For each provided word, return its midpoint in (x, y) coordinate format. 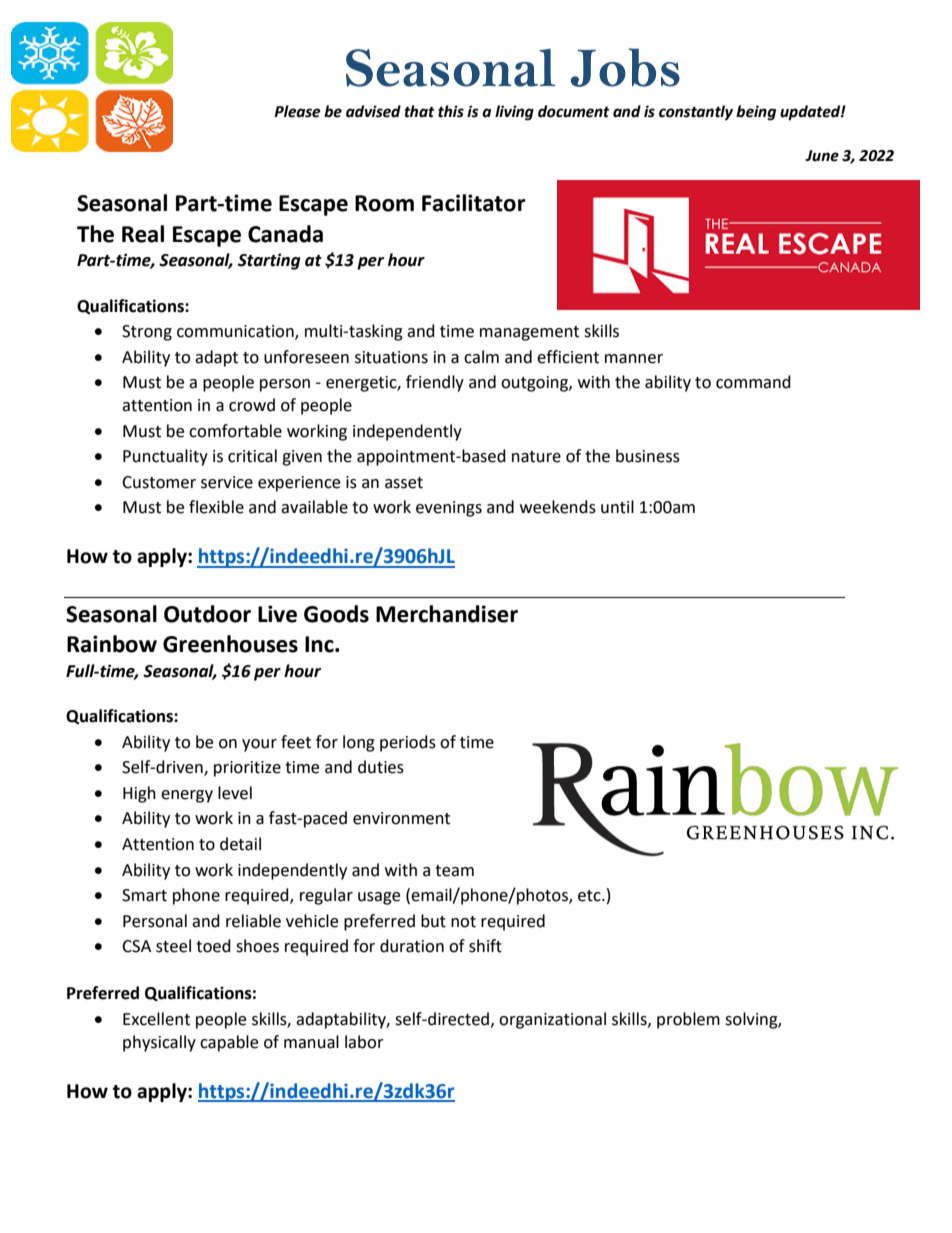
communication (236, 332)
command (753, 382)
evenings (449, 509)
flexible (216, 507)
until (617, 507)
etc (590, 896)
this (451, 111)
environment (401, 818)
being (756, 113)
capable (229, 1043)
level (235, 793)
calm (481, 357)
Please (297, 111)
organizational (552, 1020)
